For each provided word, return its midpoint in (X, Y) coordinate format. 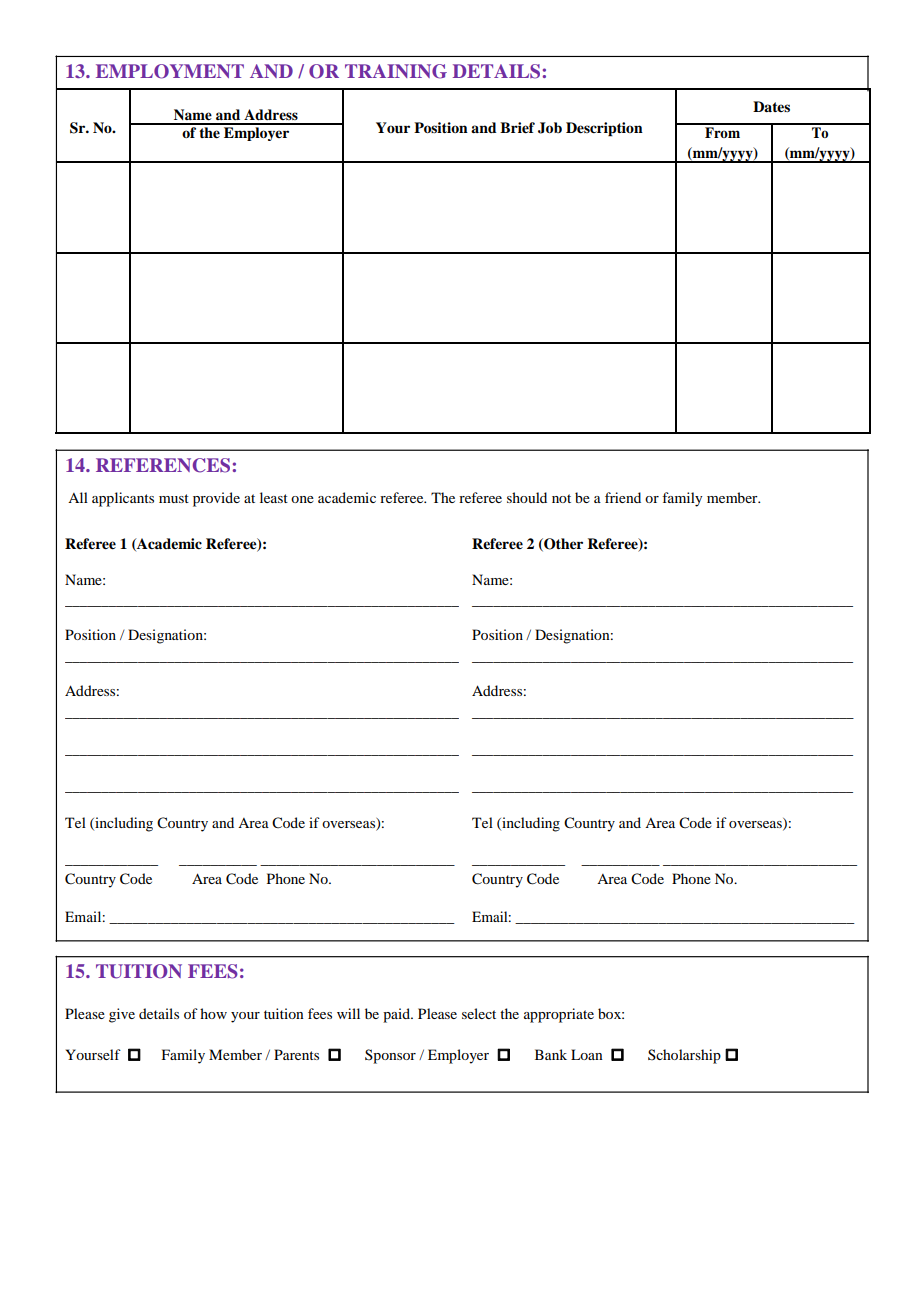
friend (623, 497)
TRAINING (396, 71)
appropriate (559, 1015)
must (174, 498)
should (527, 497)
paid (397, 1015)
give (122, 1015)
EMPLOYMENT (170, 71)
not (561, 498)
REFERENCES (163, 465)
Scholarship (684, 1056)
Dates (771, 106)
